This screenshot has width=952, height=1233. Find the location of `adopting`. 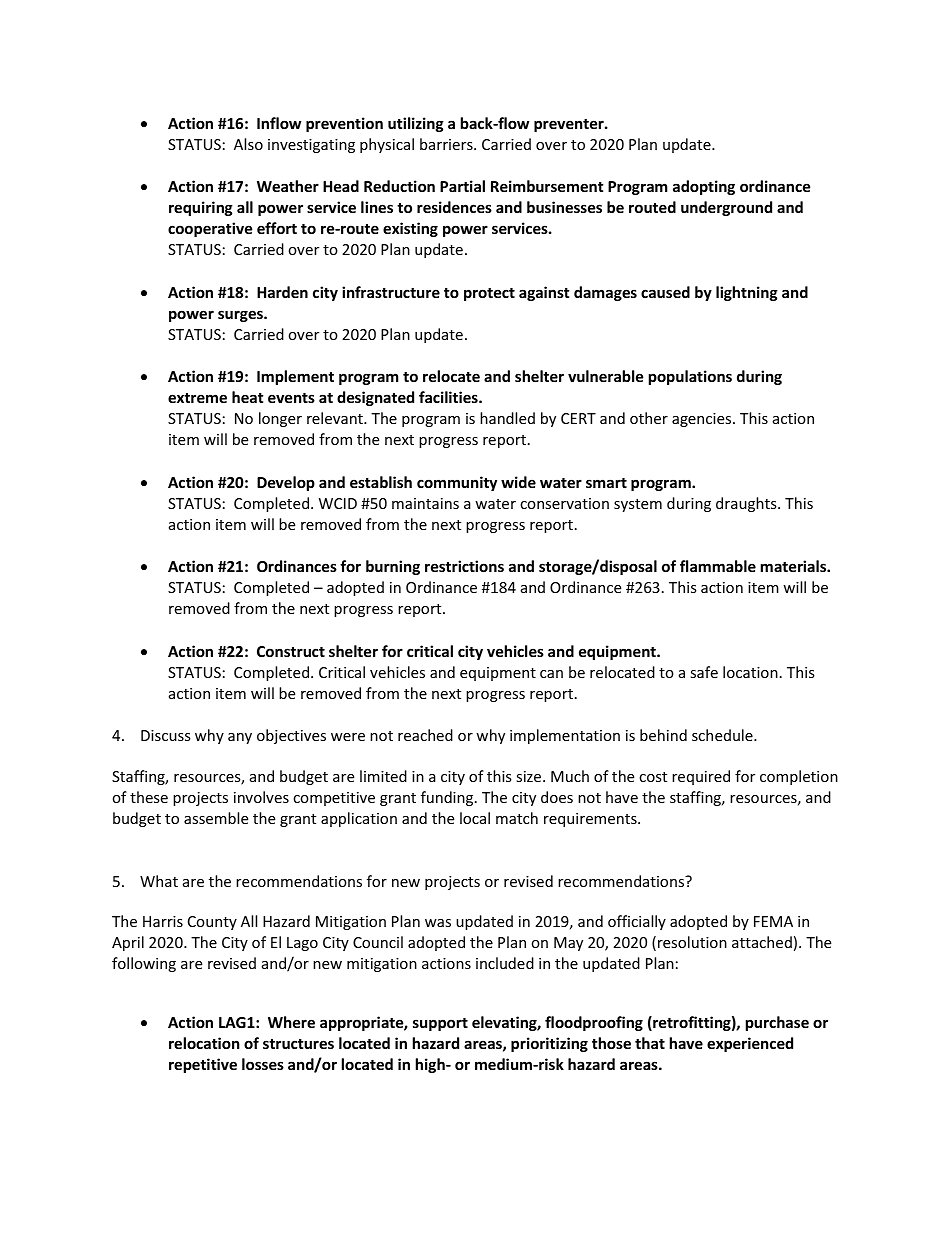

adopting is located at coordinates (704, 187).
